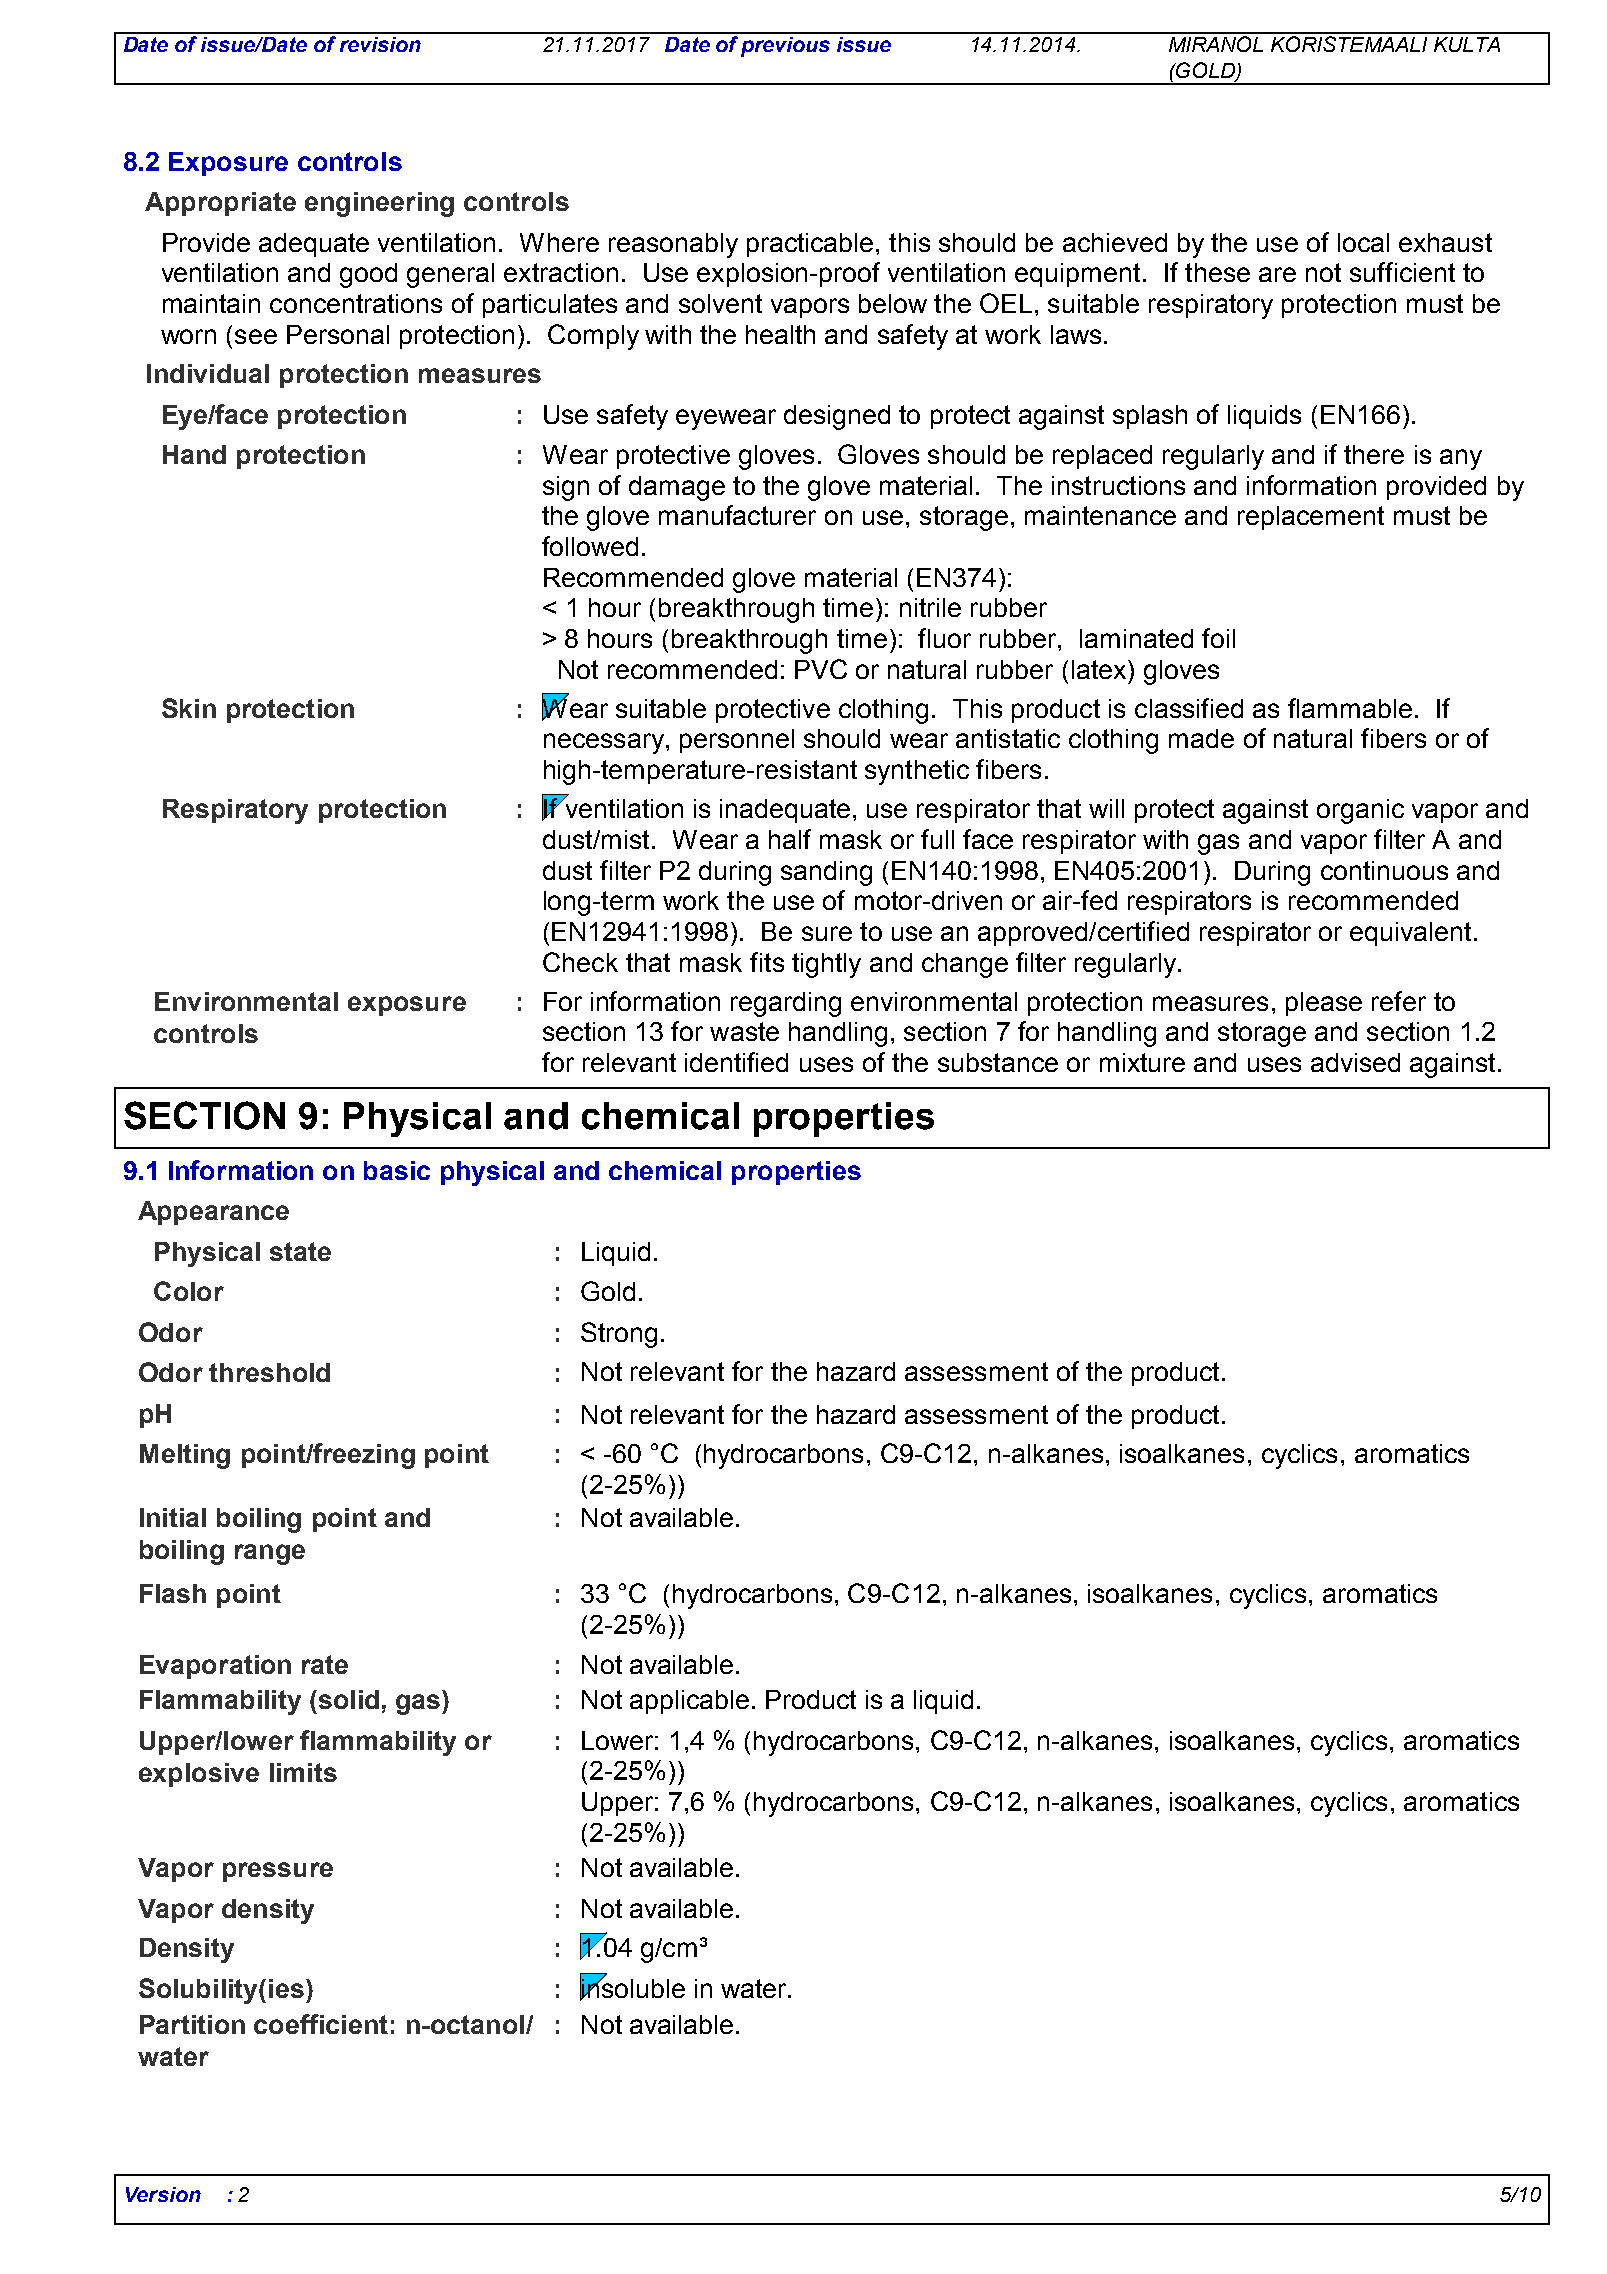 This screenshot has width=1607, height=2274. What do you see at coordinates (1384, 870) in the screenshot?
I see `continuous` at bounding box center [1384, 870].
